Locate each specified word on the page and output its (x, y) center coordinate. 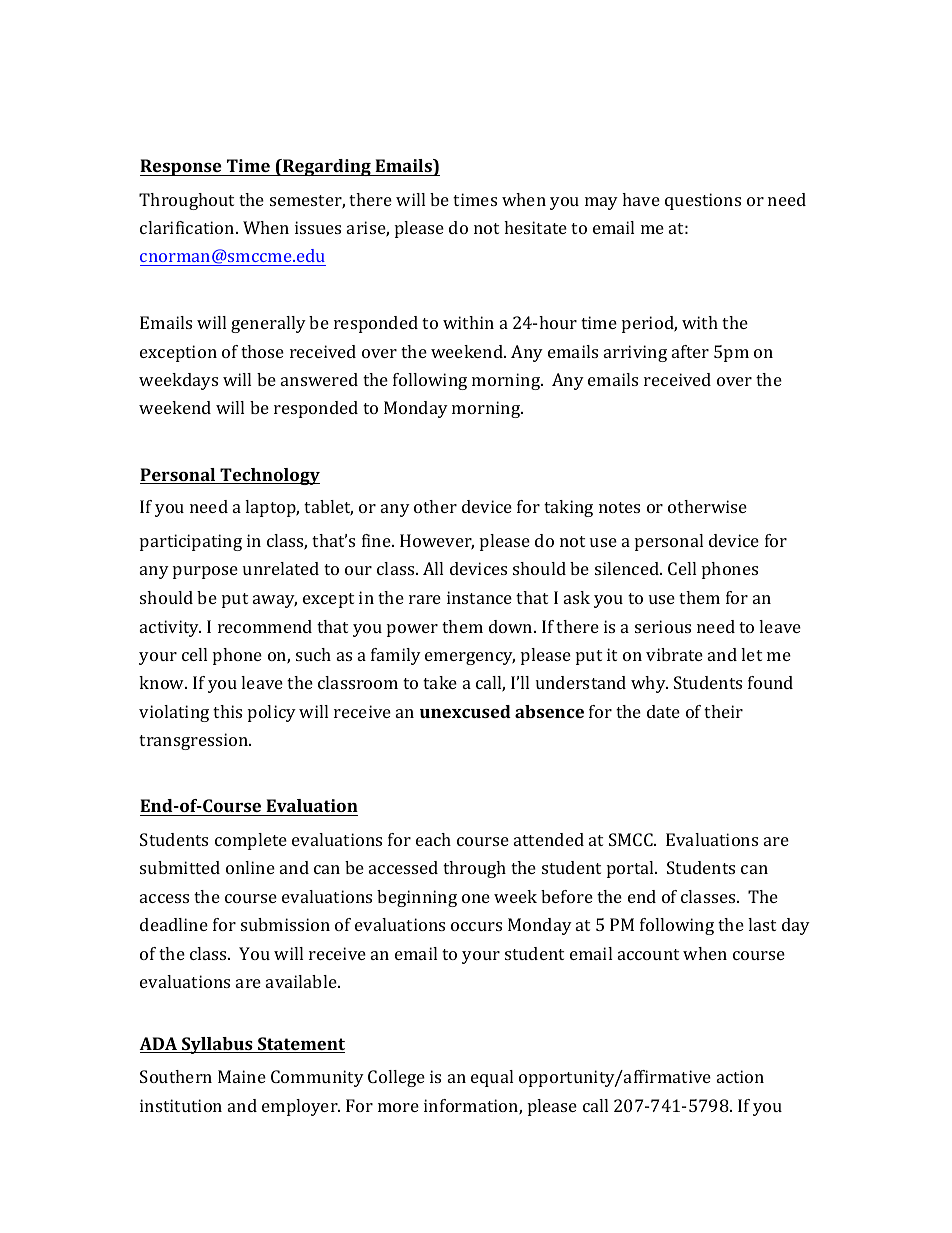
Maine (242, 1076)
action (740, 1076)
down (512, 626)
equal (492, 1078)
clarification (188, 227)
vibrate (674, 654)
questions (703, 201)
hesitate (535, 227)
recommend (265, 626)
